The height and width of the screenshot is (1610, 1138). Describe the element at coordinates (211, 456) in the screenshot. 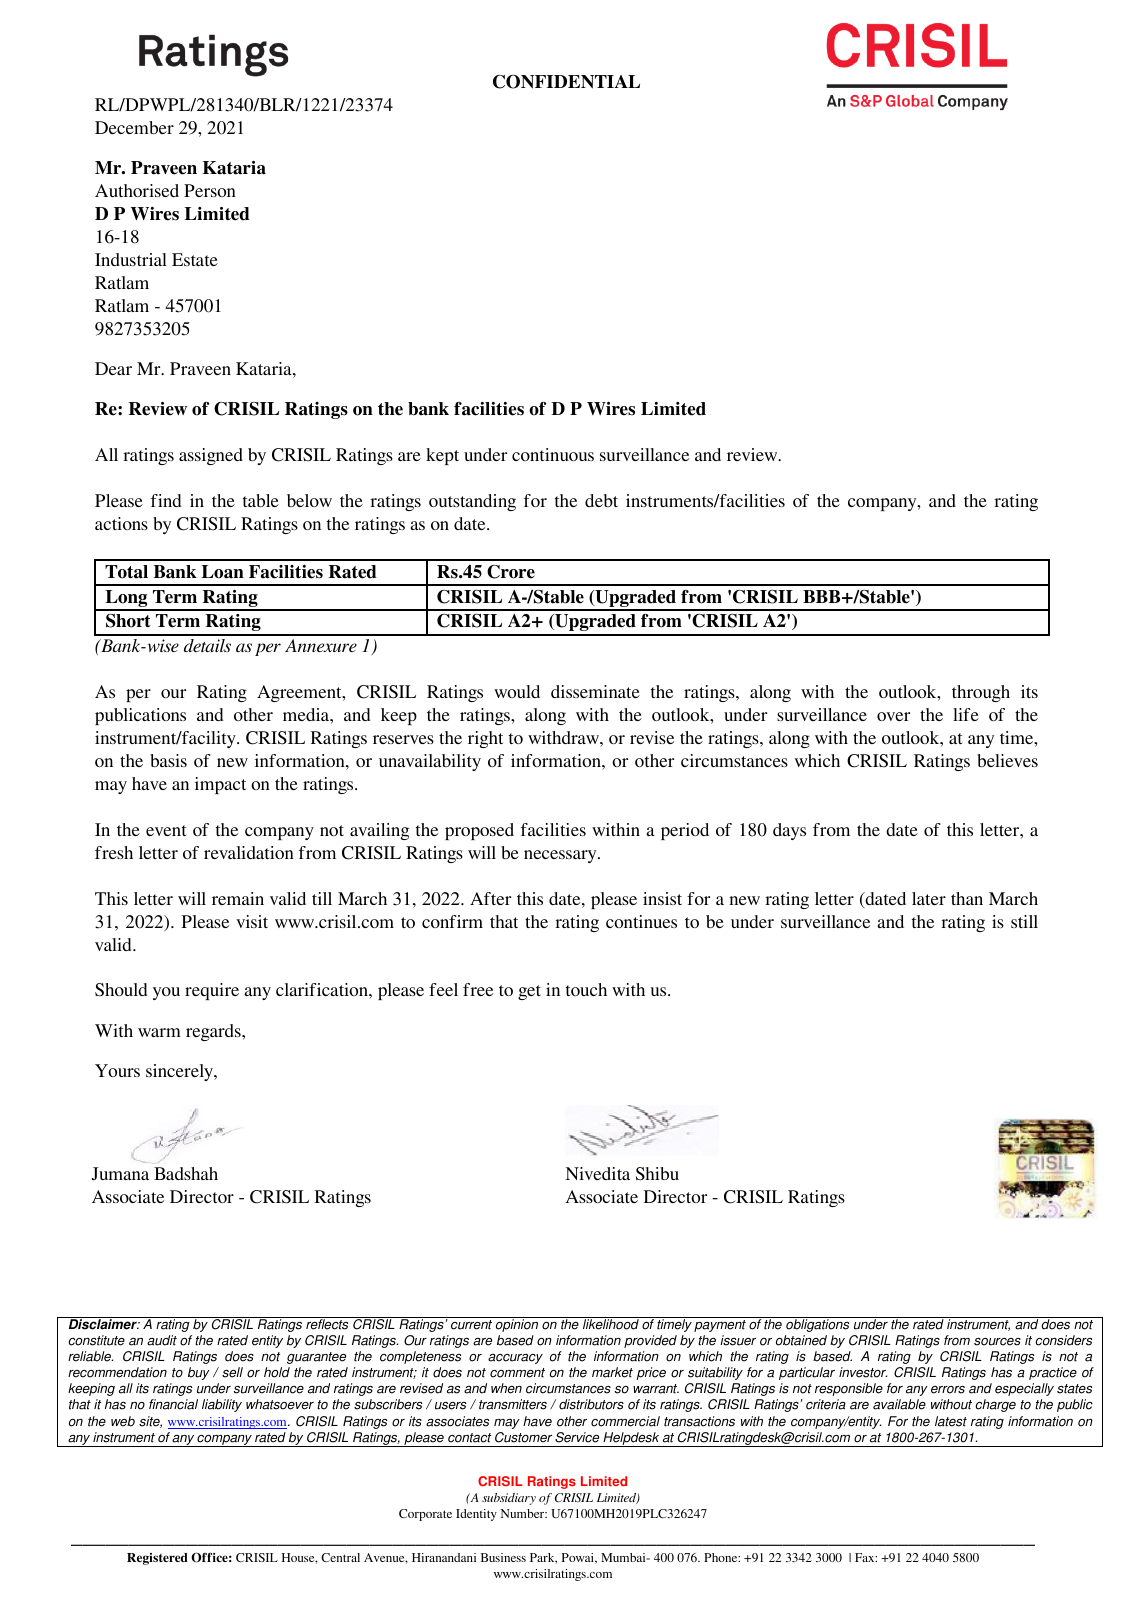

I see `assigned` at that location.
